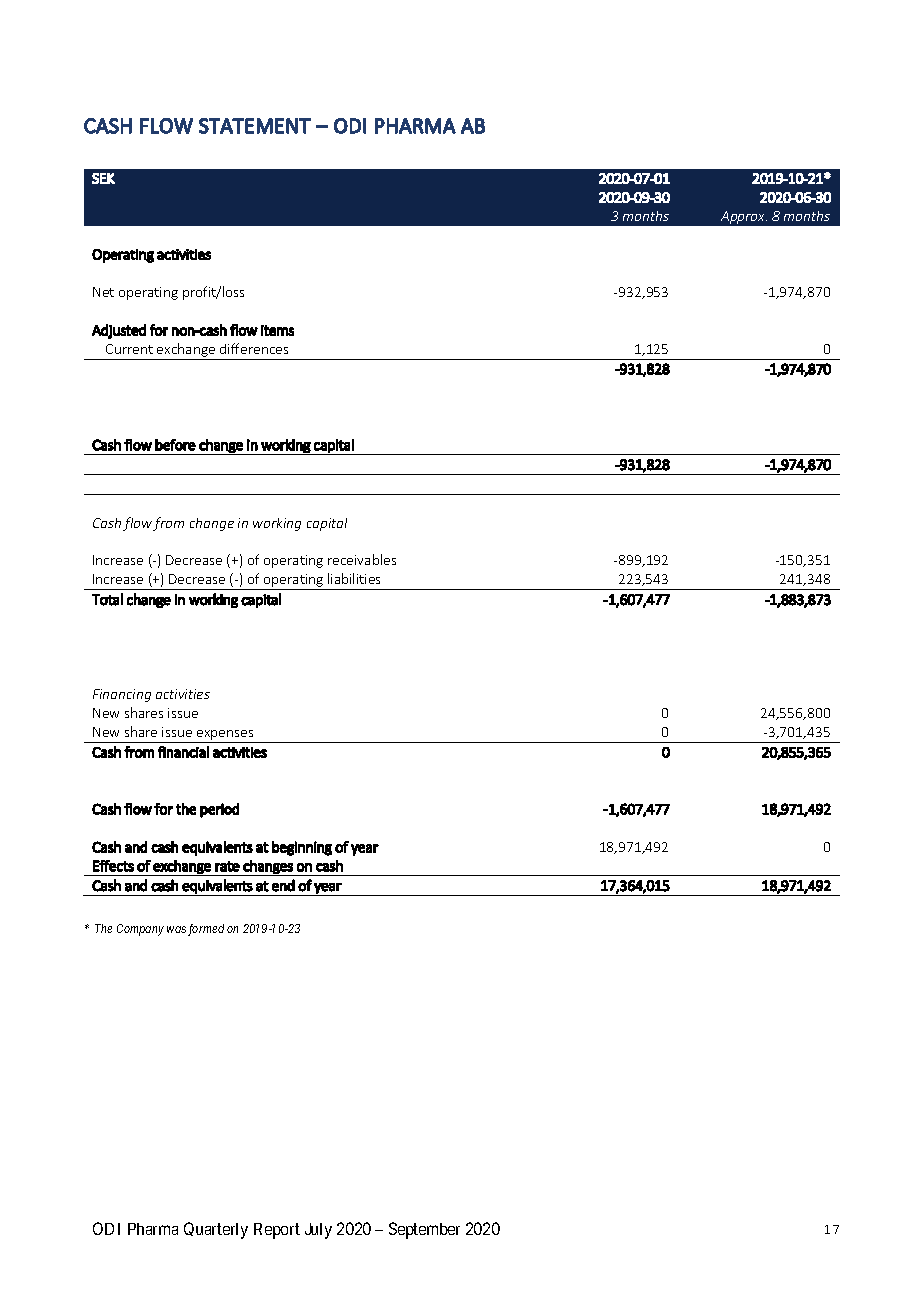 The image size is (924, 1308). I want to click on September, so click(424, 1230).
